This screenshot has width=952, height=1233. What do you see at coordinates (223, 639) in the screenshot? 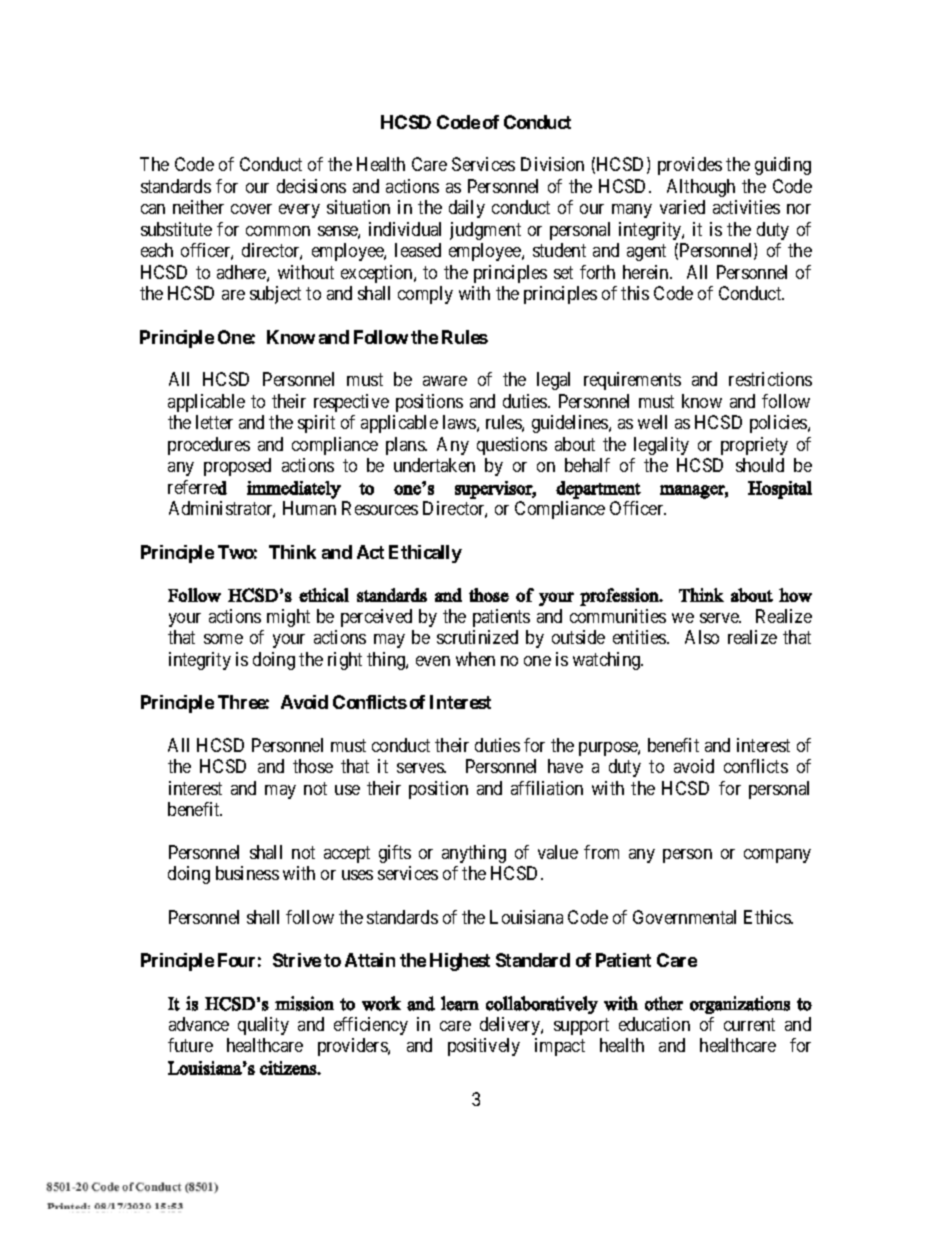
I see `some` at bounding box center [223, 639].
